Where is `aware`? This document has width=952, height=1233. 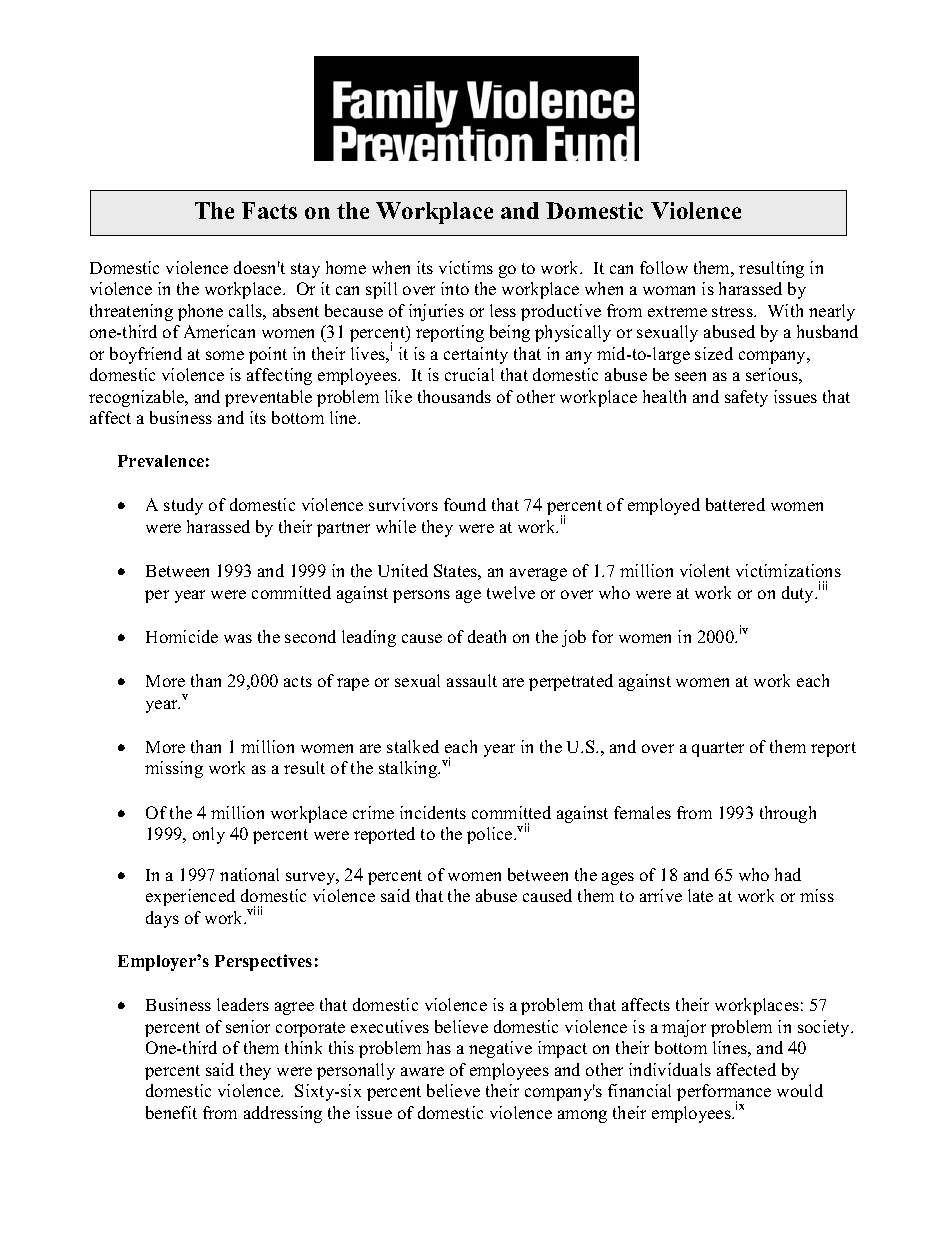 aware is located at coordinates (422, 1071).
